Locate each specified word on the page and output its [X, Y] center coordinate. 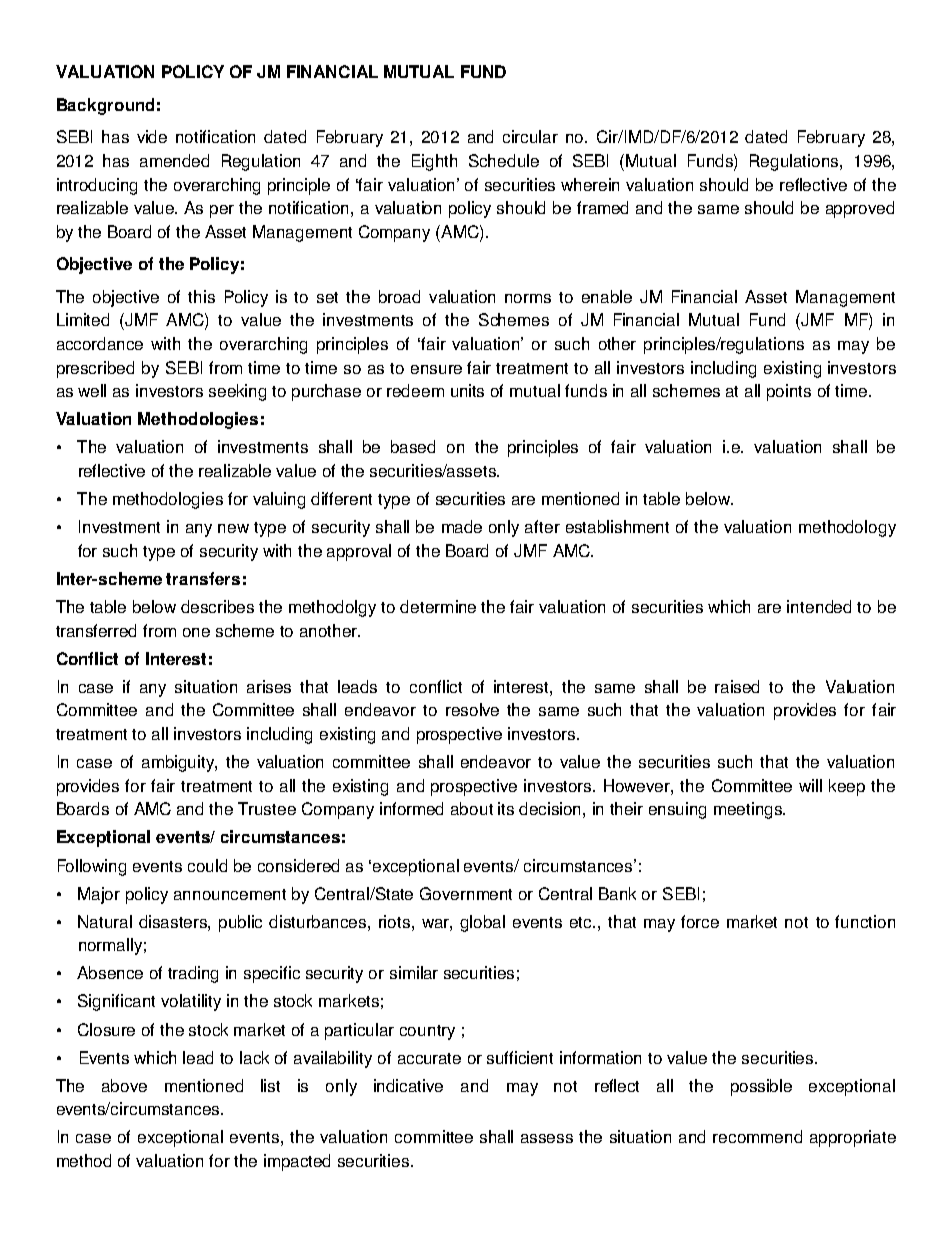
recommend [757, 1136]
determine [438, 606]
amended [174, 160]
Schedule [504, 160]
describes [217, 606]
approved [860, 209]
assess [547, 1138]
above [124, 1085]
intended [819, 606]
